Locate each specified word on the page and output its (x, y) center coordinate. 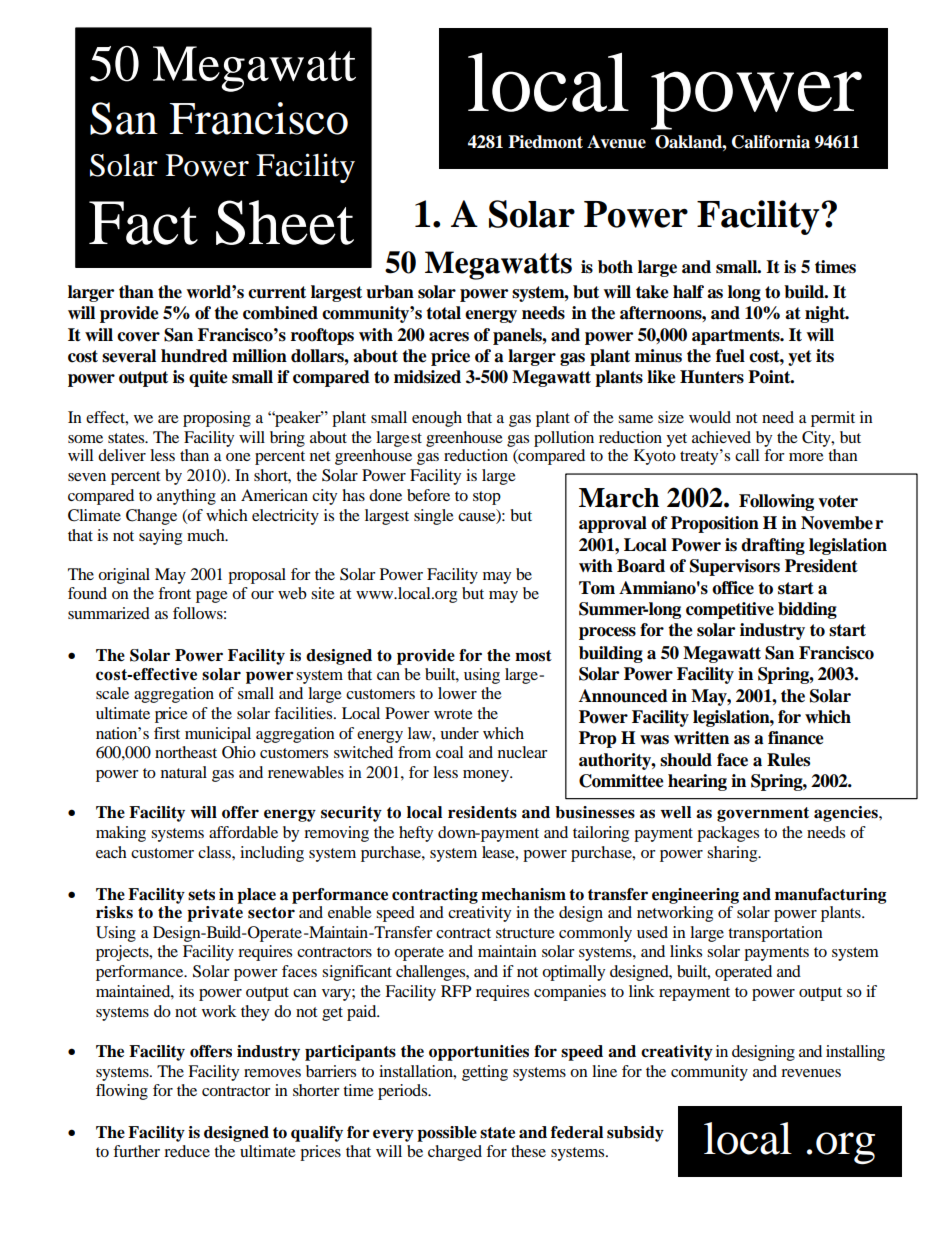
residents (482, 812)
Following (776, 502)
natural (184, 772)
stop (487, 498)
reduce (187, 1151)
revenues (811, 1073)
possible (447, 1134)
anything (186, 497)
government (763, 814)
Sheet (285, 222)
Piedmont (545, 142)
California (771, 142)
